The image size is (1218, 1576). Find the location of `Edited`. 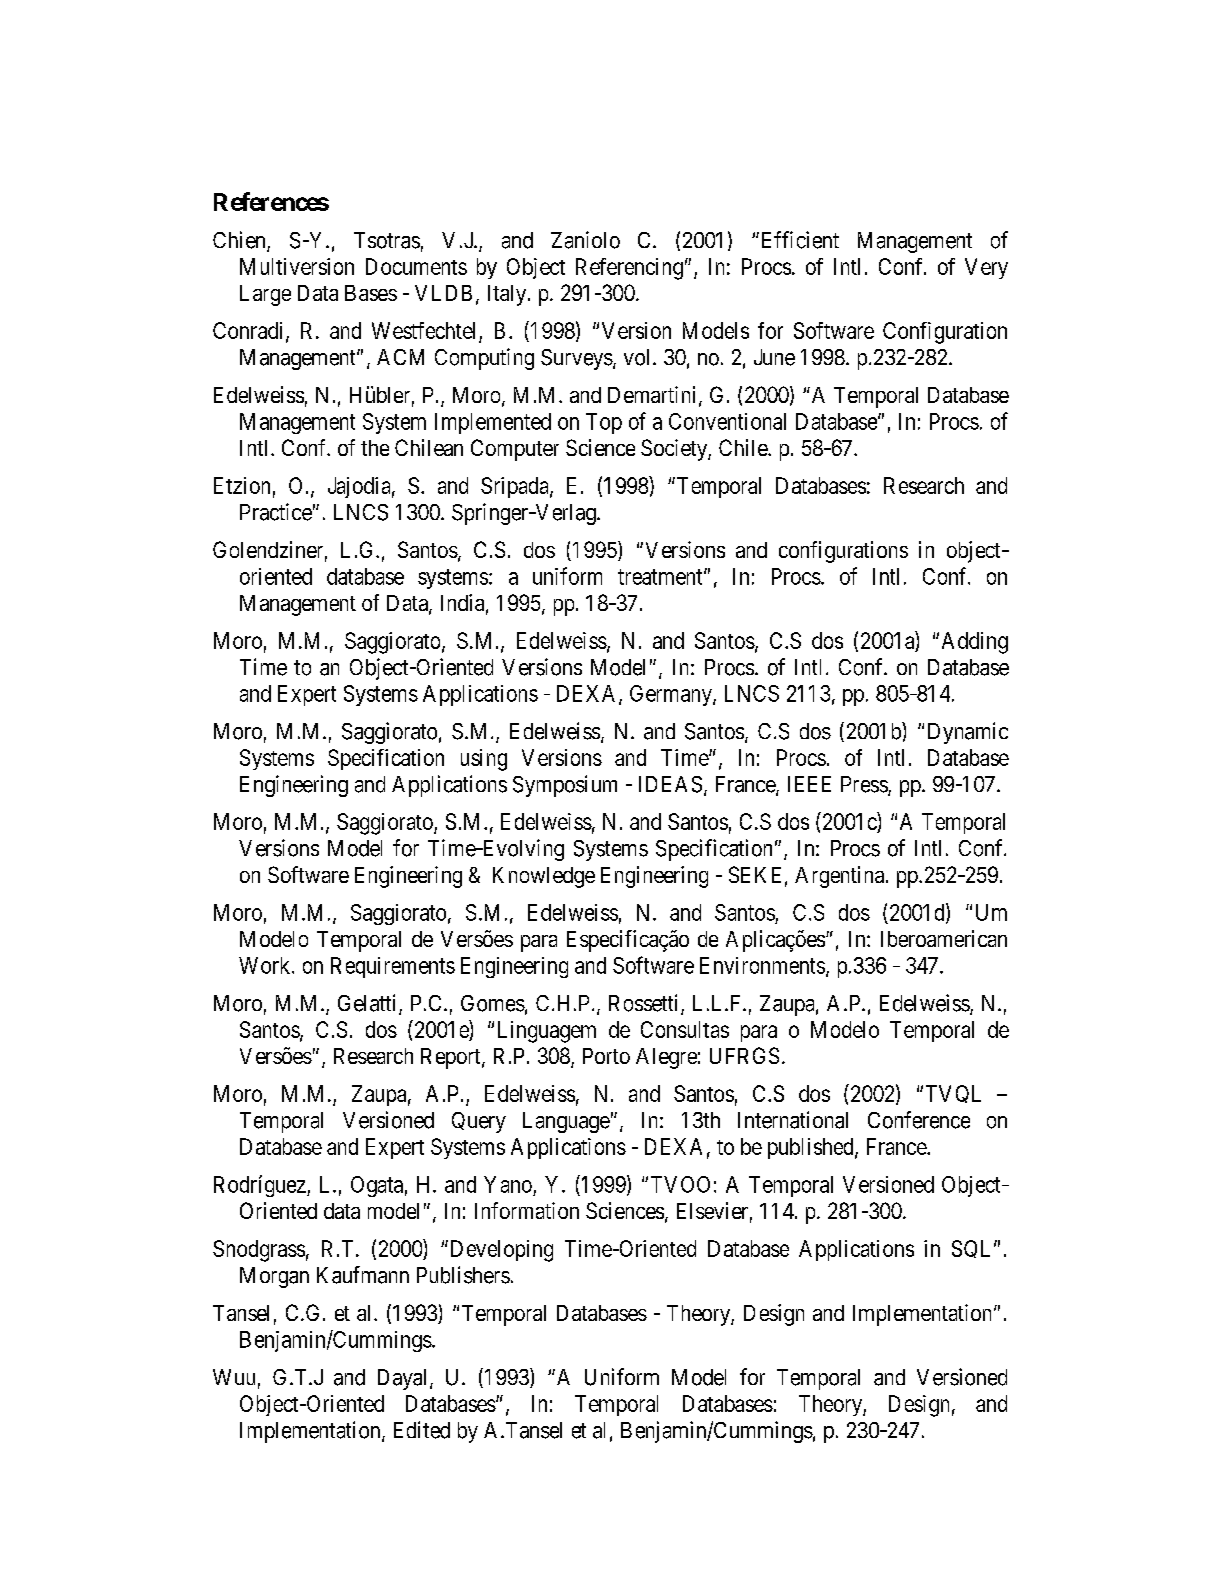

Edited is located at coordinates (422, 1430).
